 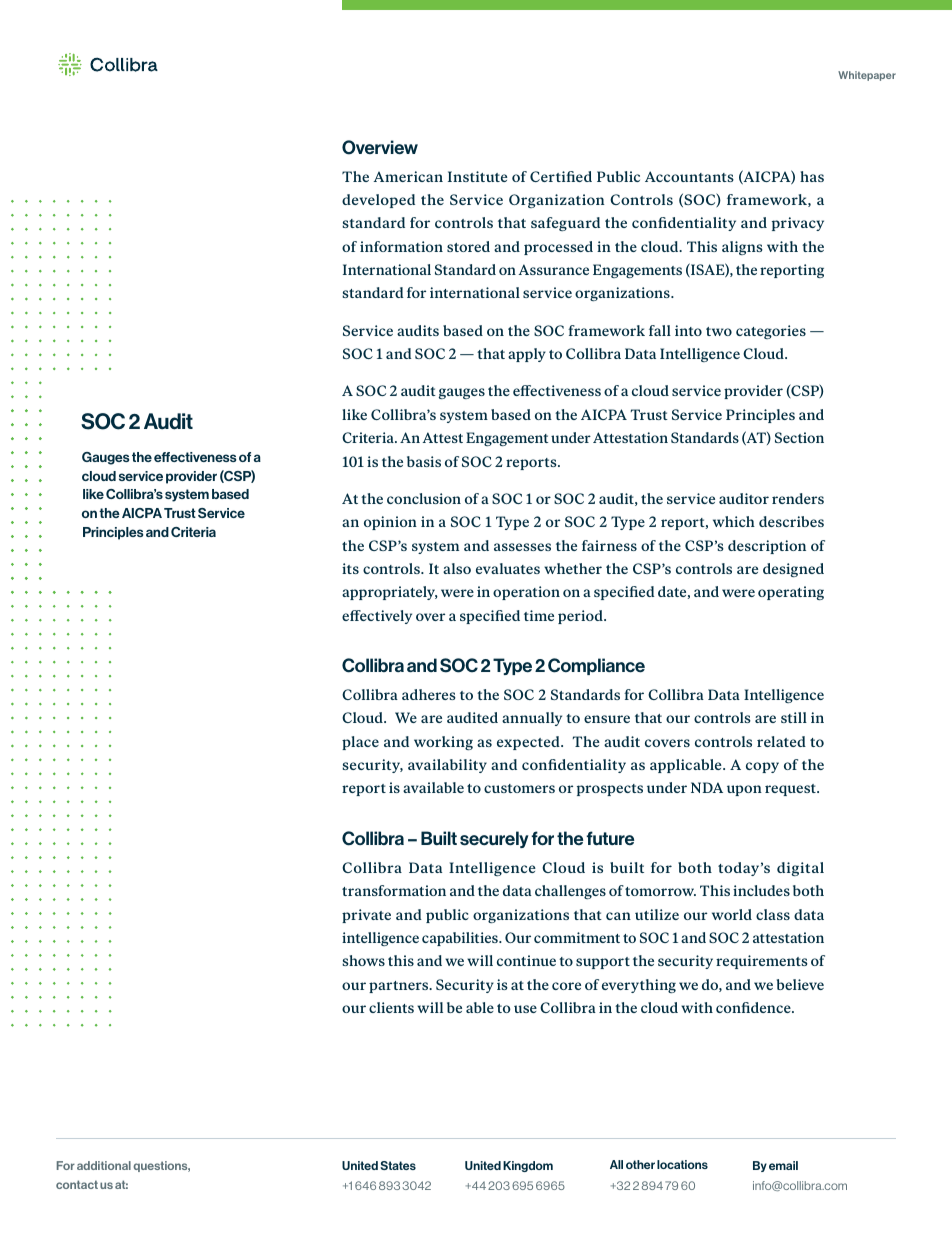 What do you see at coordinates (104, 1165) in the screenshot?
I see `additional` at bounding box center [104, 1165].
